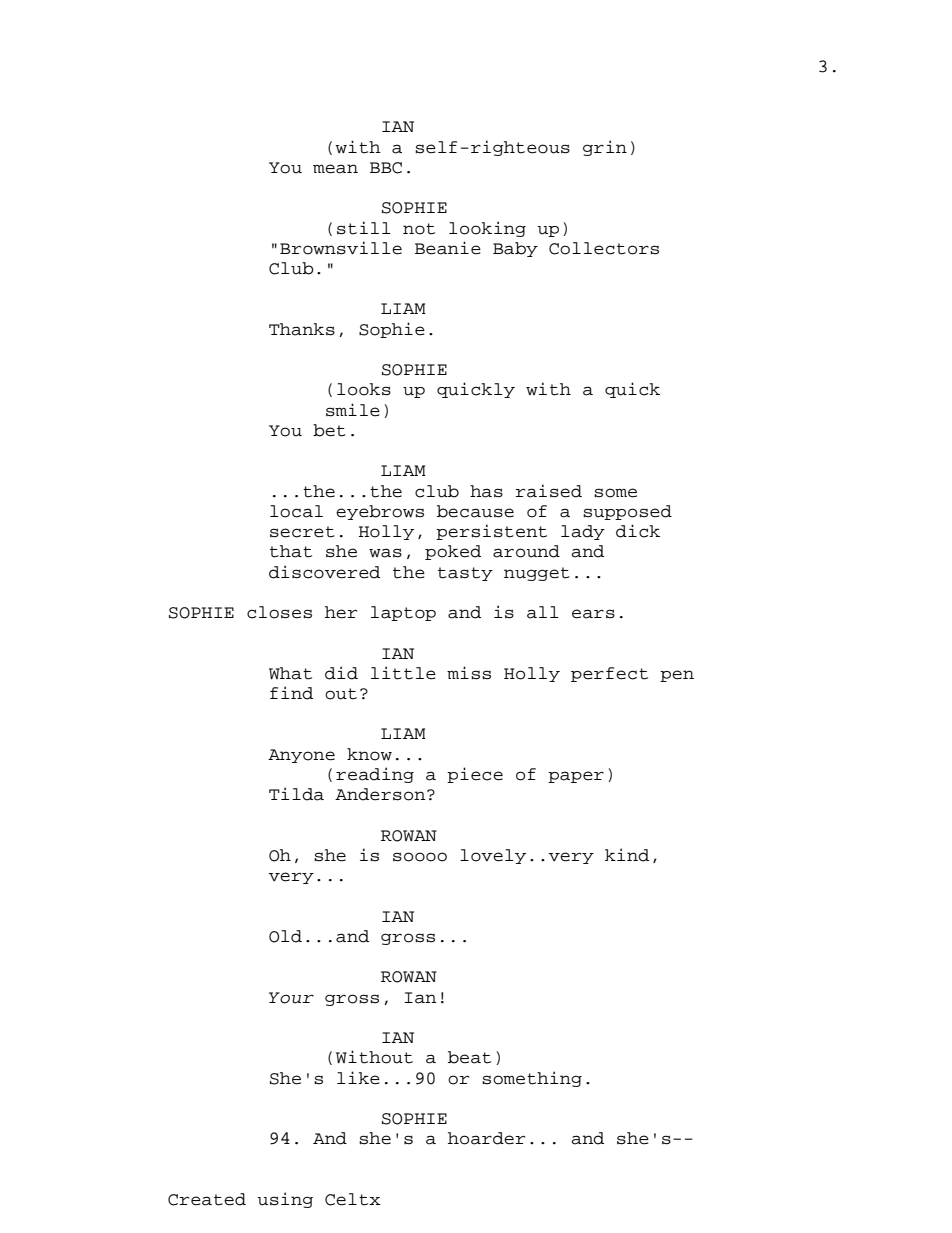 The height and width of the document is (1233, 952). What do you see at coordinates (285, 1200) in the document?
I see `using` at bounding box center [285, 1200].
